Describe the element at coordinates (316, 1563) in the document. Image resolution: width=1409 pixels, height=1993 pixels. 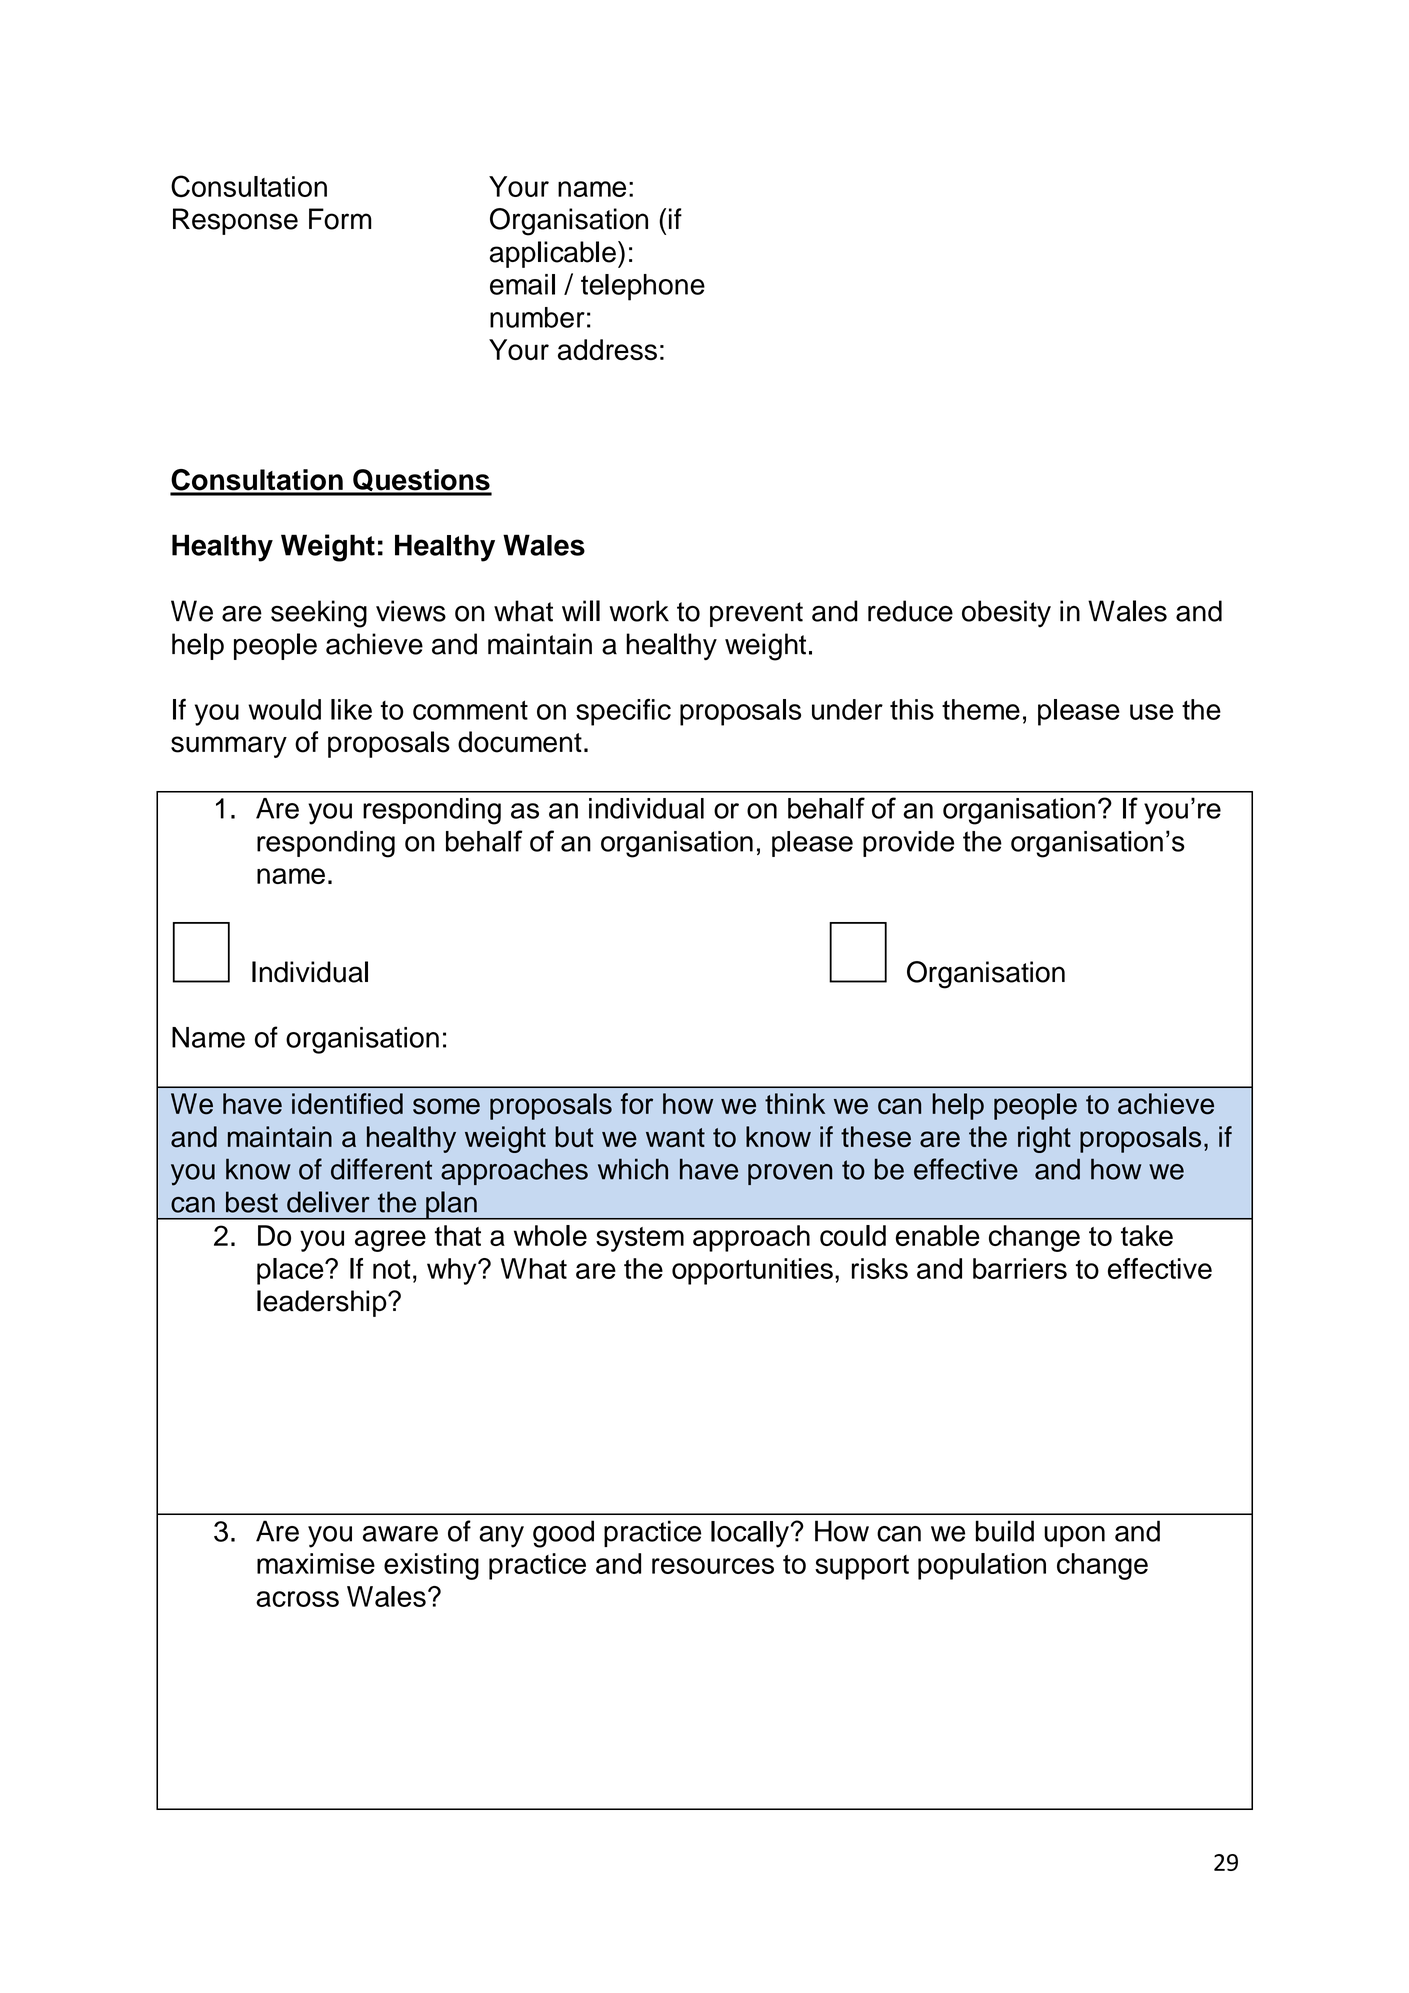
I see `maximise` at that location.
